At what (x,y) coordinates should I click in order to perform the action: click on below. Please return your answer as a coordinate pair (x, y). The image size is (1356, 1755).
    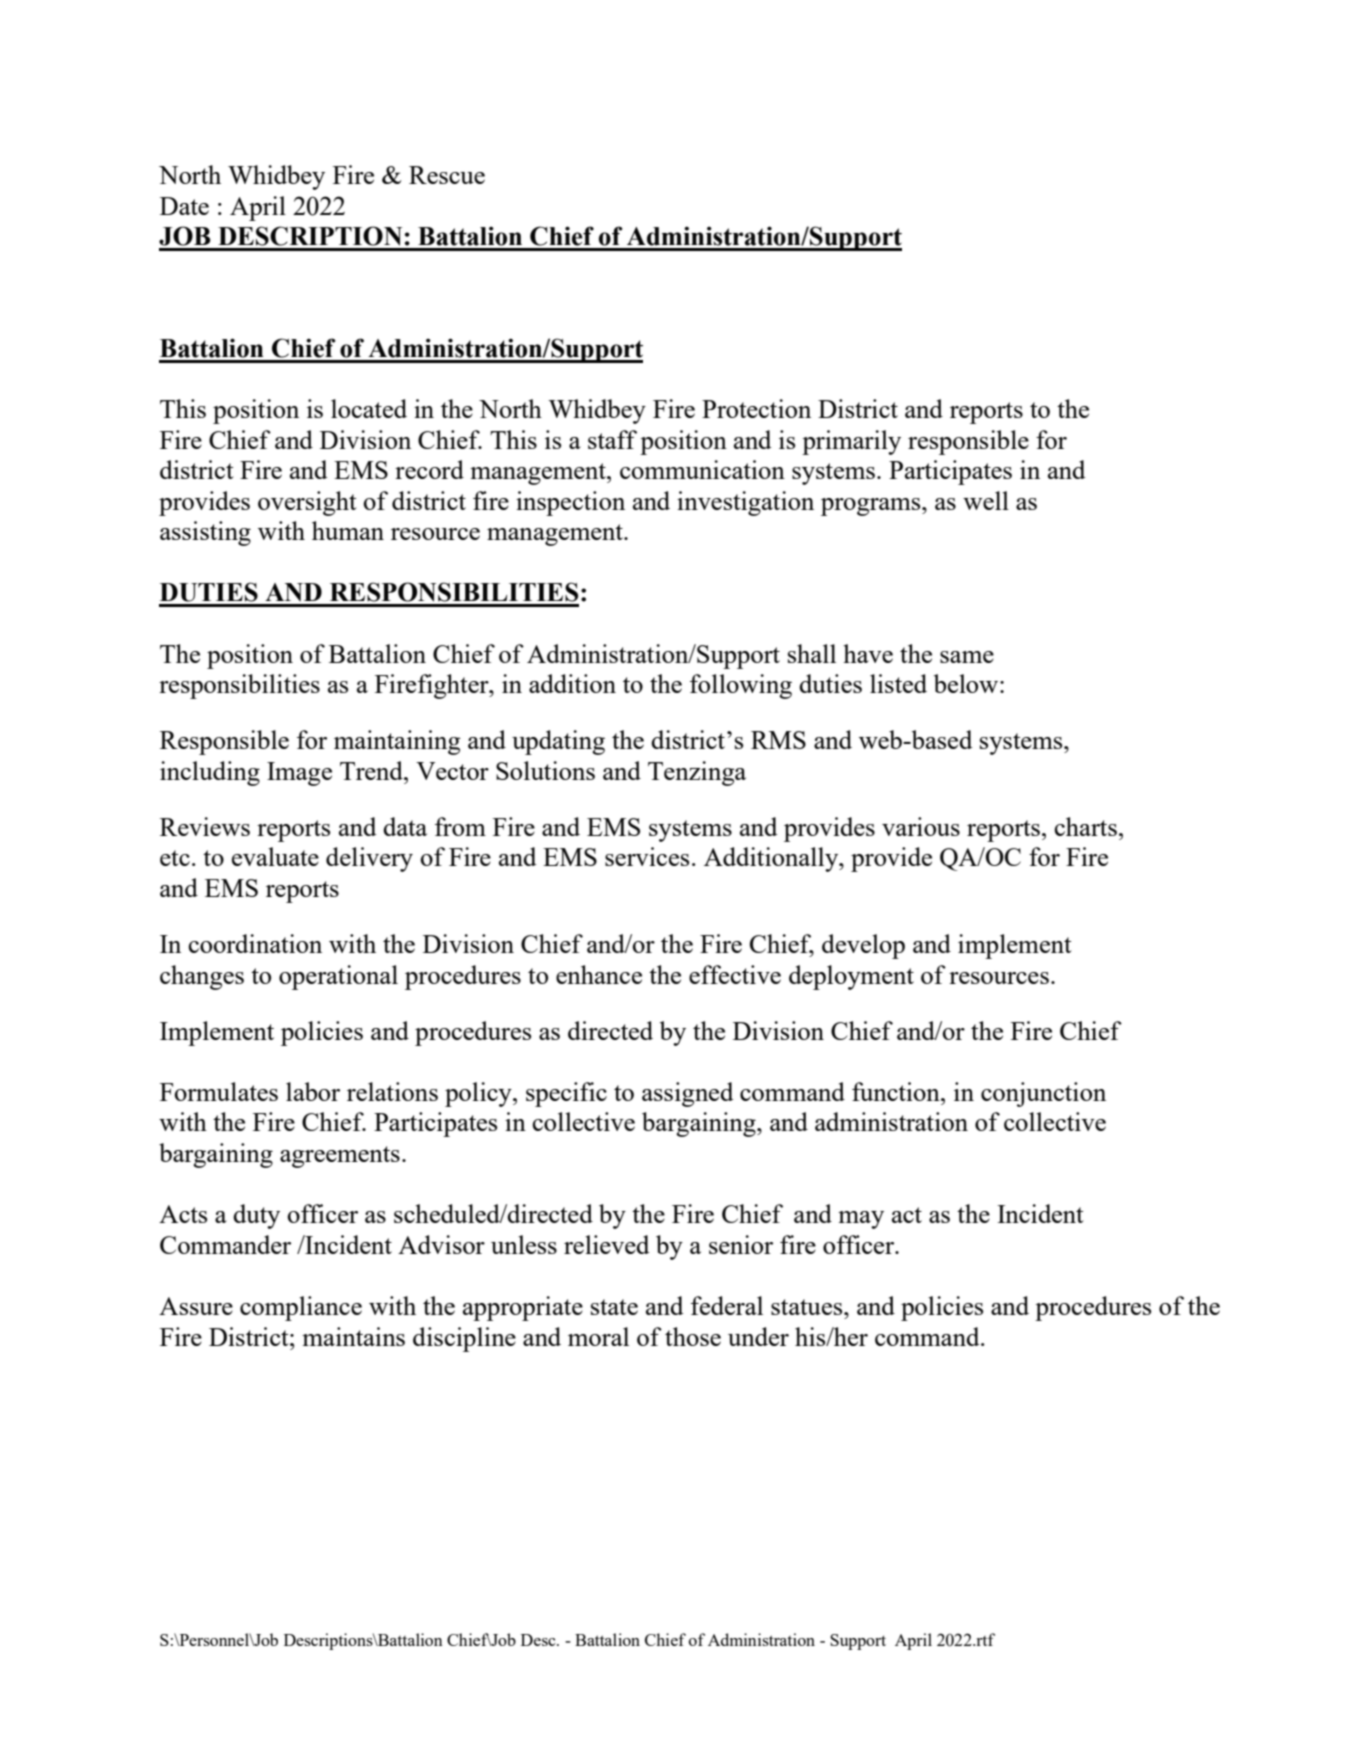
    Looking at the image, I should click on (967, 683).
